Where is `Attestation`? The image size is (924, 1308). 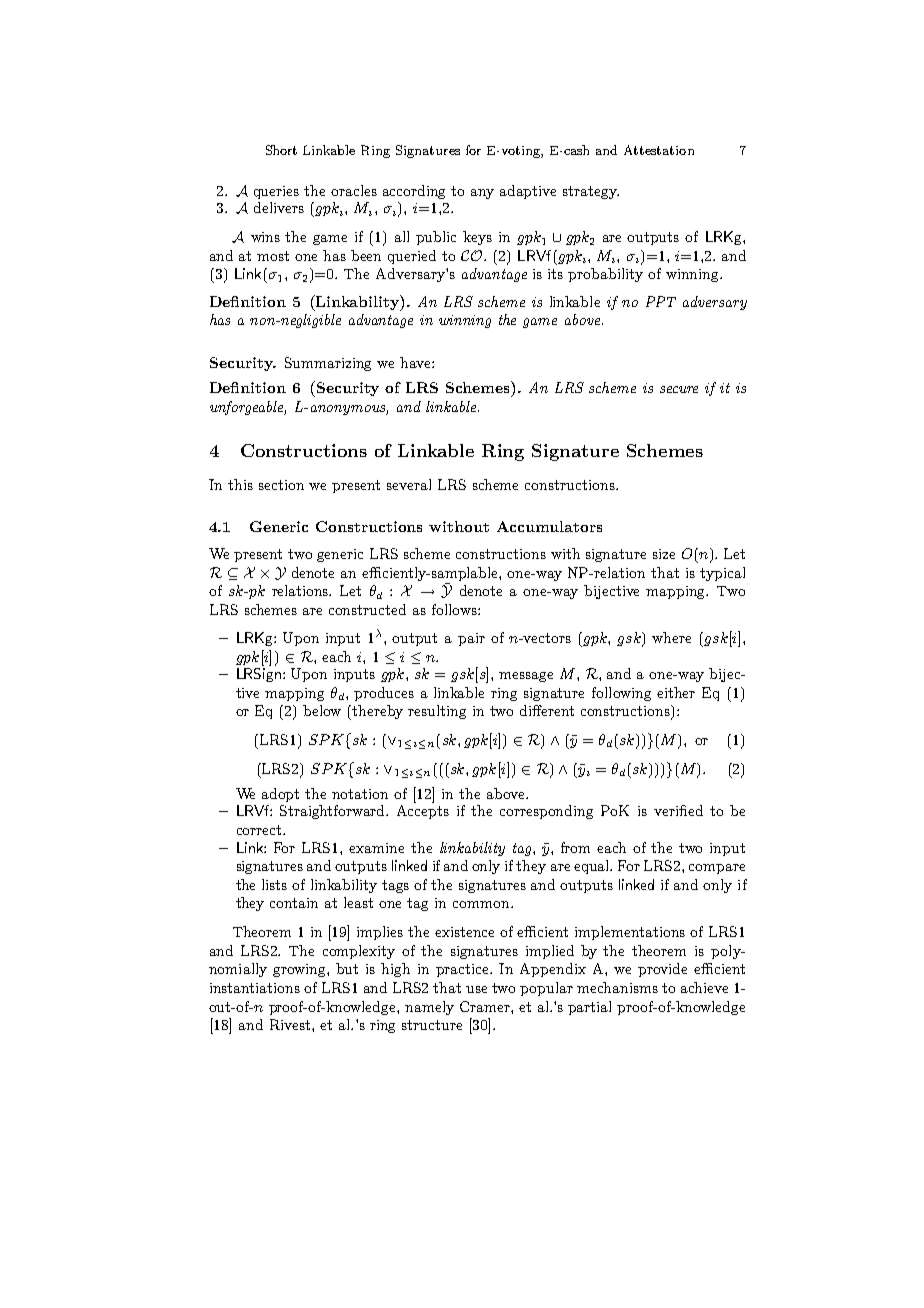
Attestation is located at coordinates (659, 150).
